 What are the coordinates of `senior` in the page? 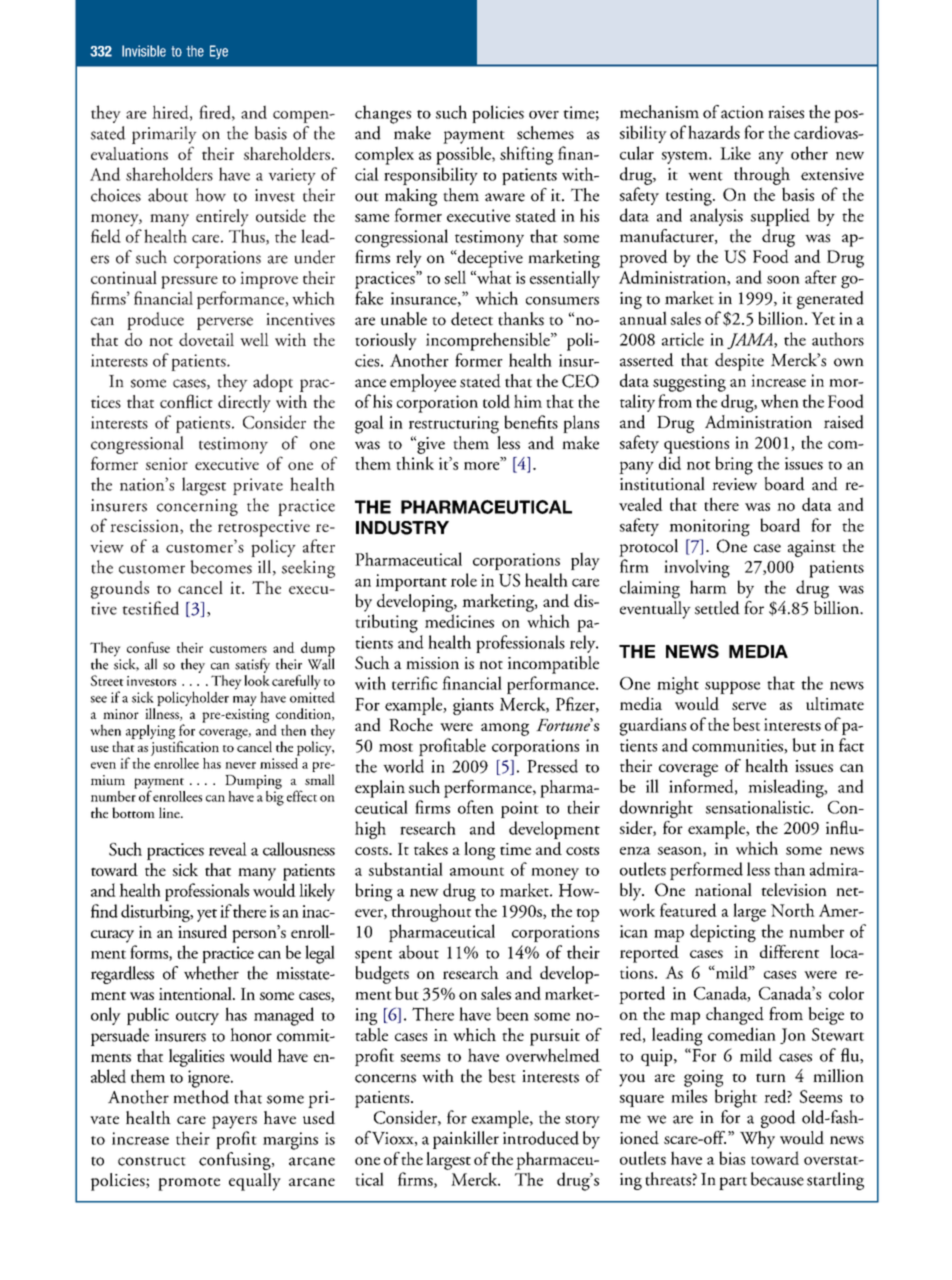 It's located at (167, 463).
